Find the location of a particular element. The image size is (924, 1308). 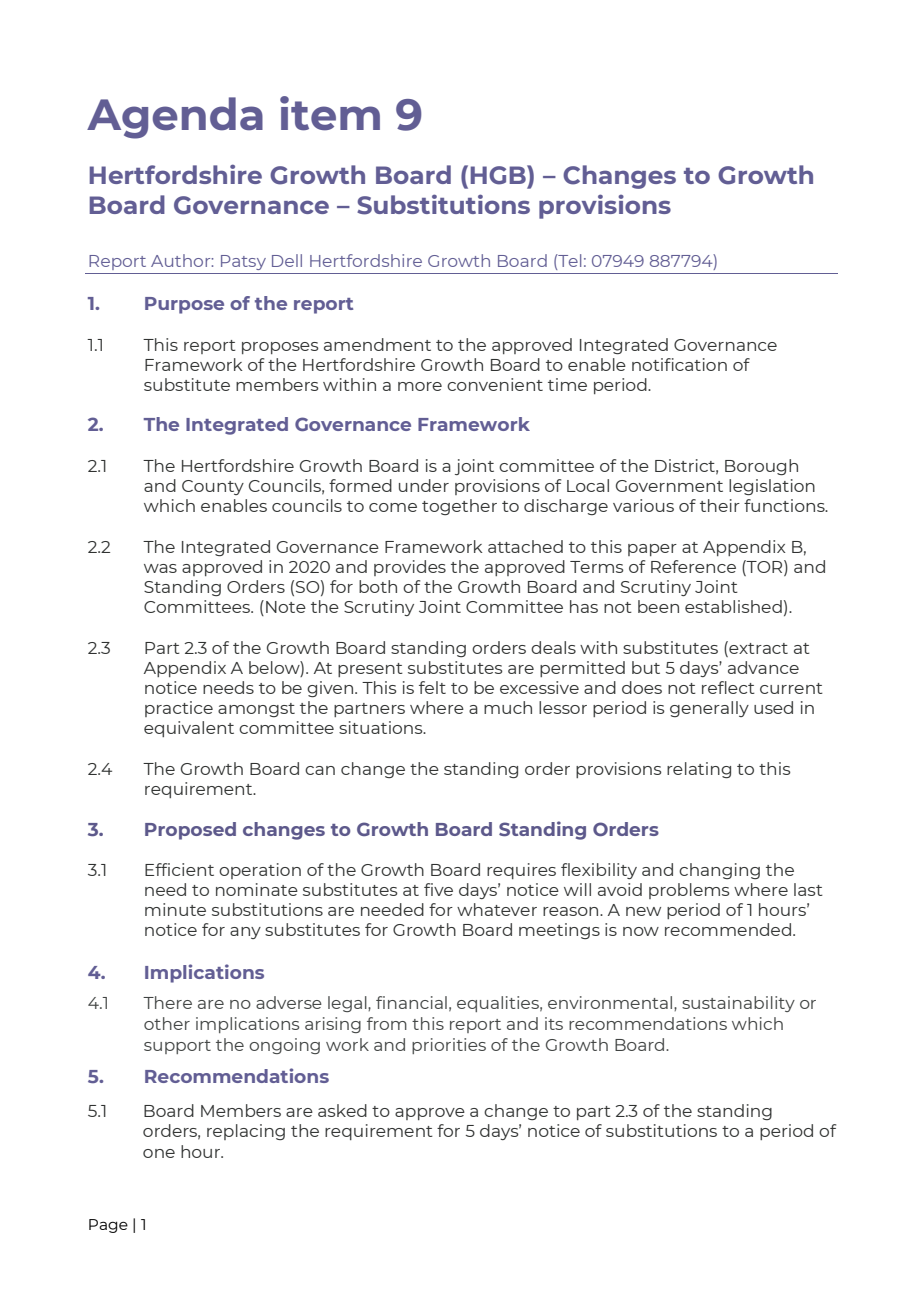

notification is located at coordinates (679, 364).
